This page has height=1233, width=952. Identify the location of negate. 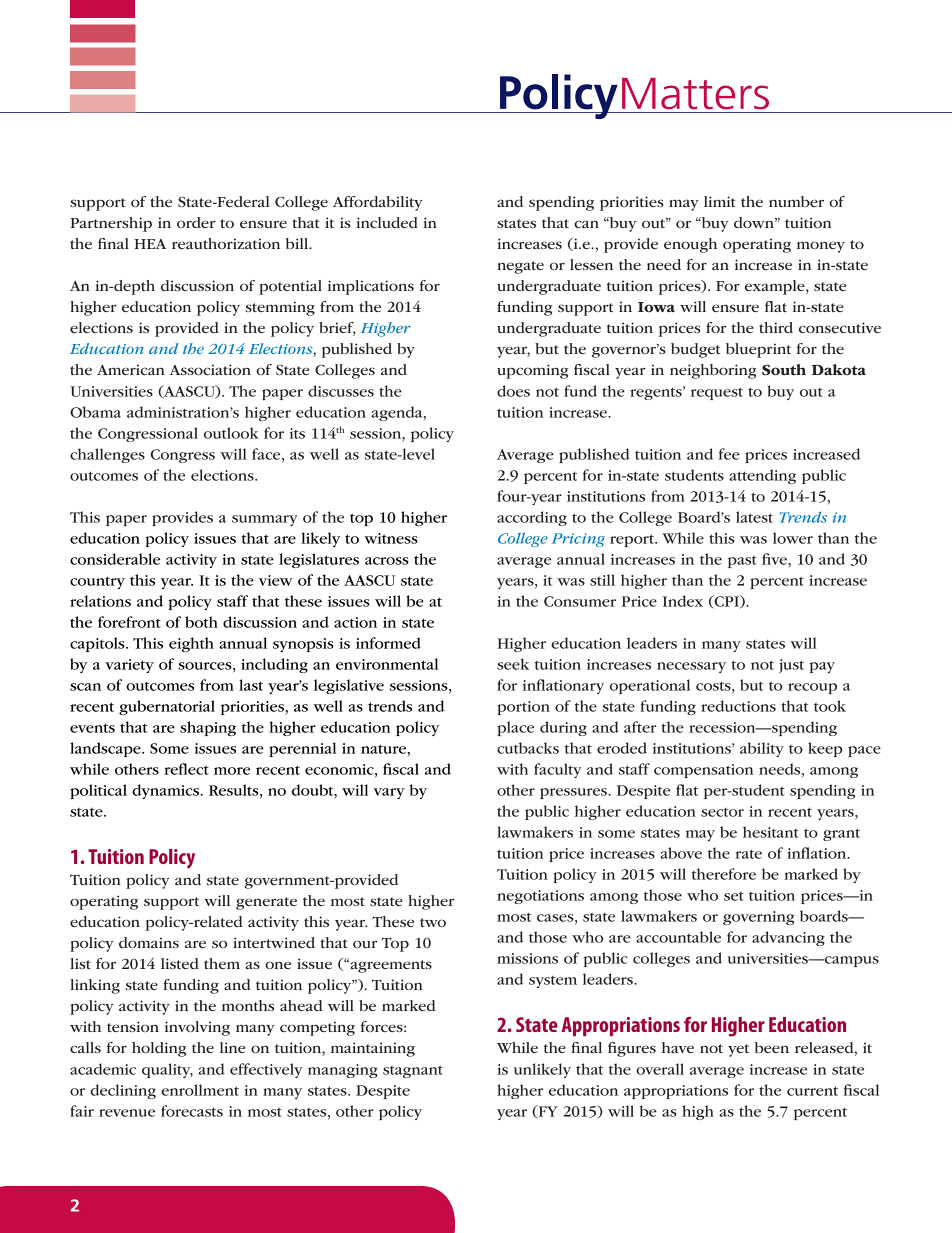
(520, 267).
